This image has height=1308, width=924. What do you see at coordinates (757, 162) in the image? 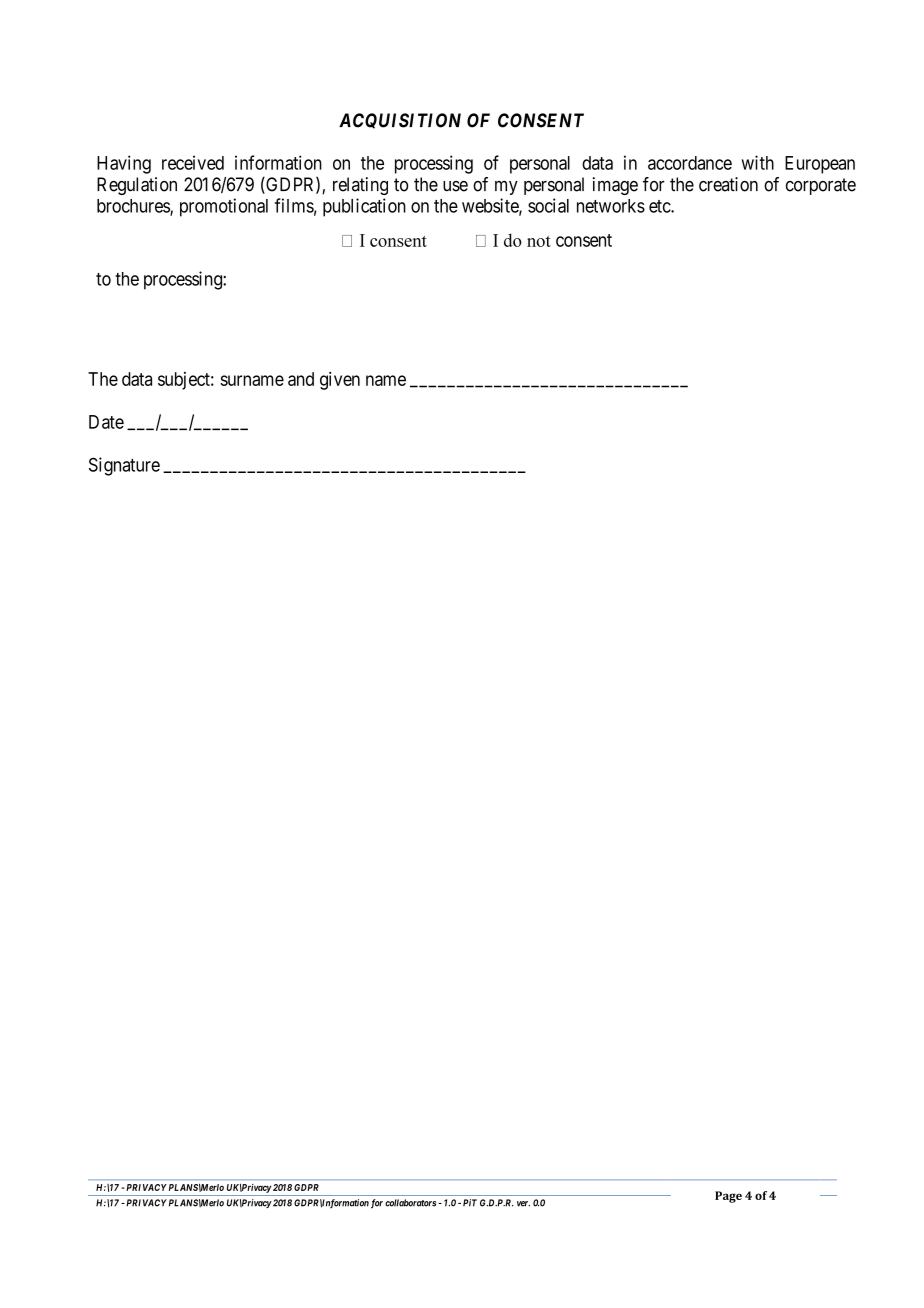
I see `with` at bounding box center [757, 162].
